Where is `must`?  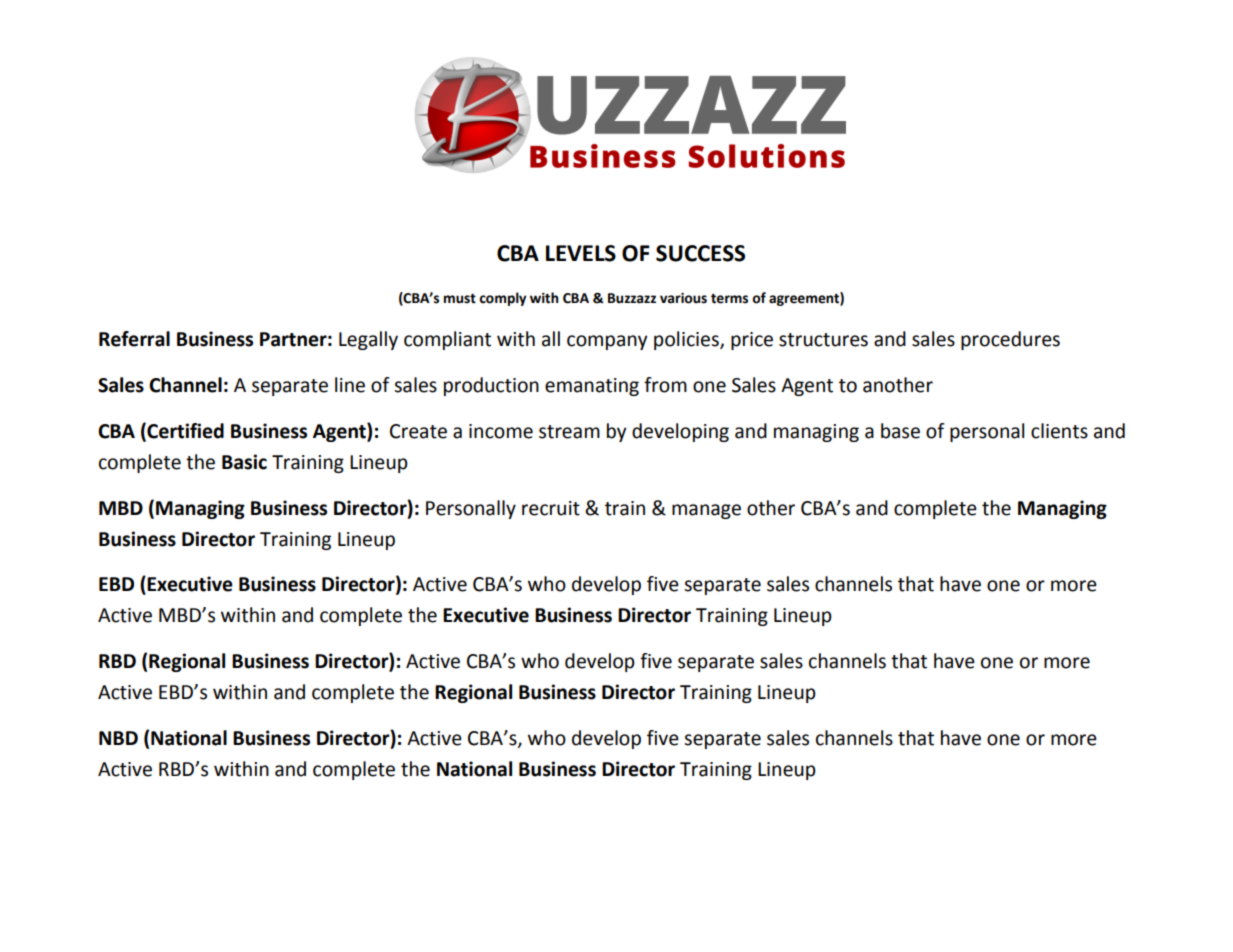
must is located at coordinates (460, 298).
